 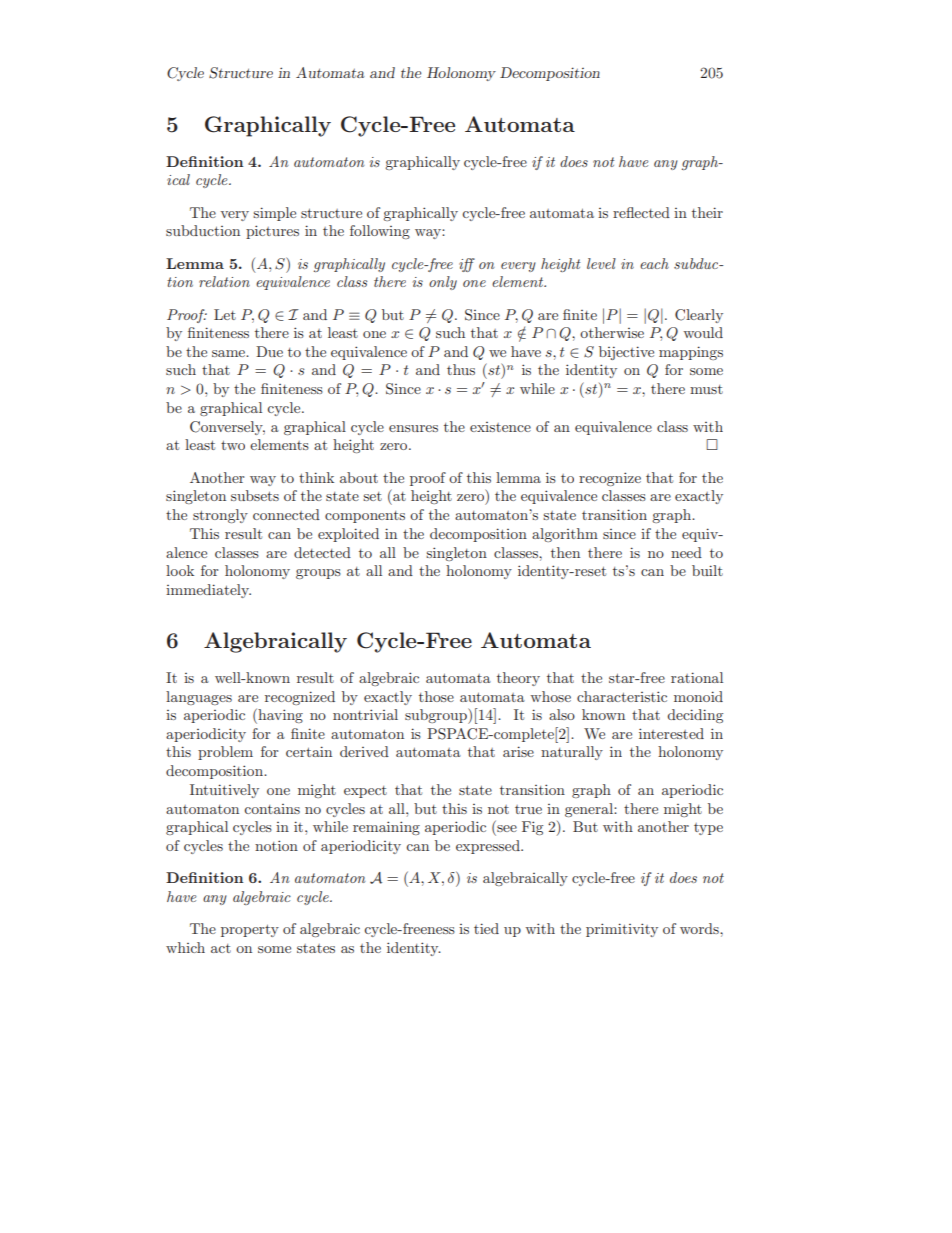 I want to click on immediately, so click(x=208, y=591).
